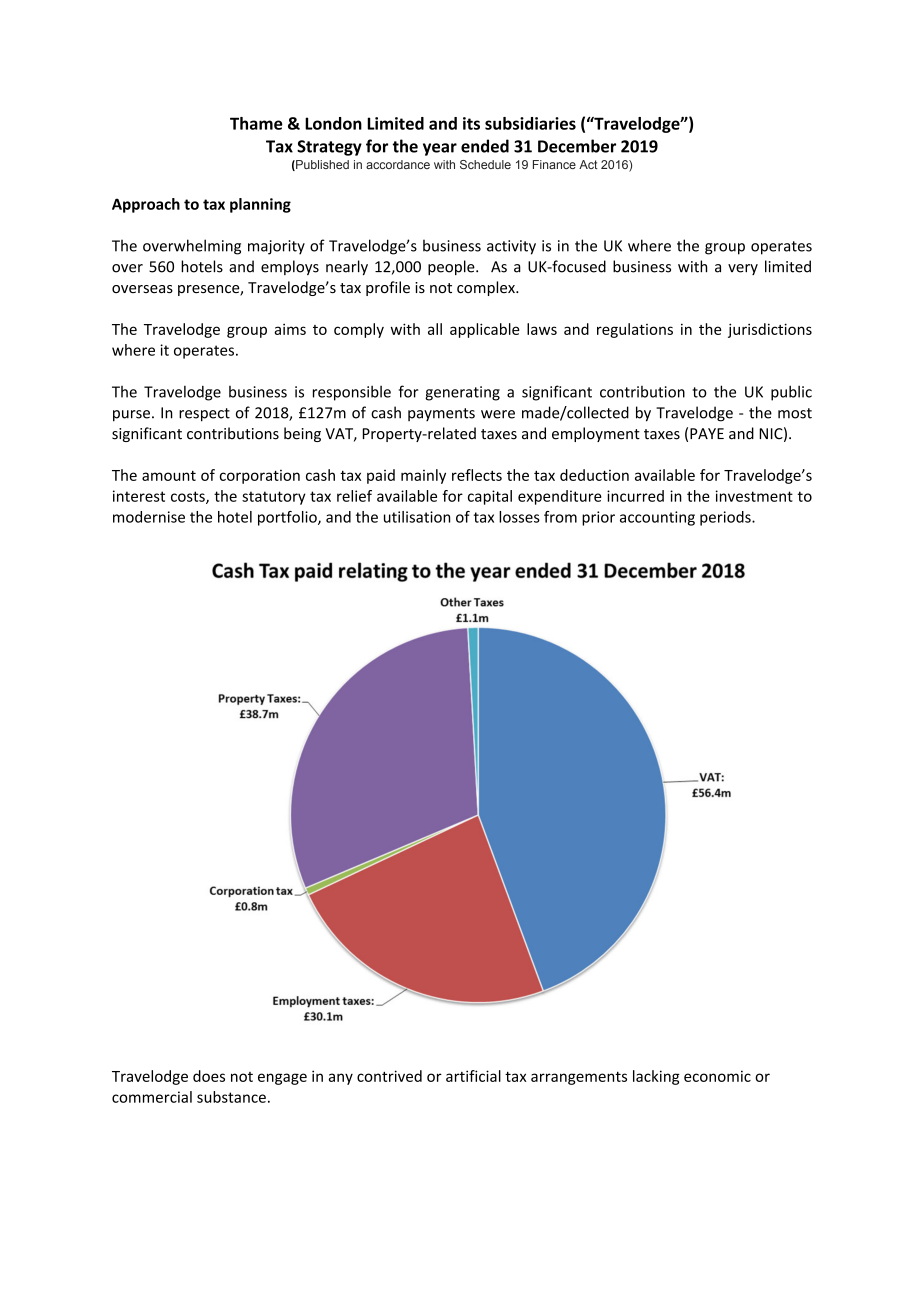  Describe the element at coordinates (485, 146) in the document. I see `ended` at that location.
